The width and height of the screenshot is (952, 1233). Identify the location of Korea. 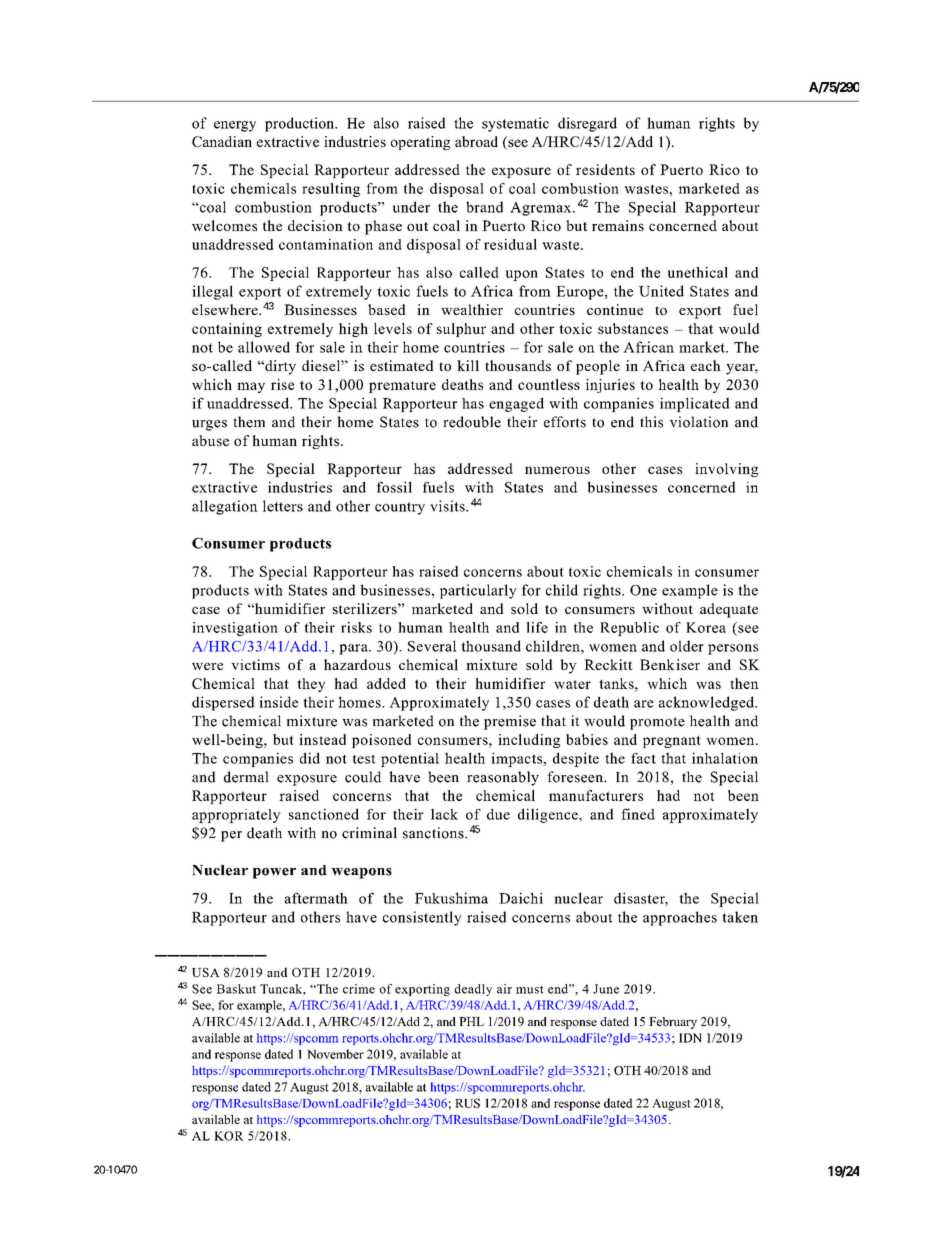
(706, 627).
